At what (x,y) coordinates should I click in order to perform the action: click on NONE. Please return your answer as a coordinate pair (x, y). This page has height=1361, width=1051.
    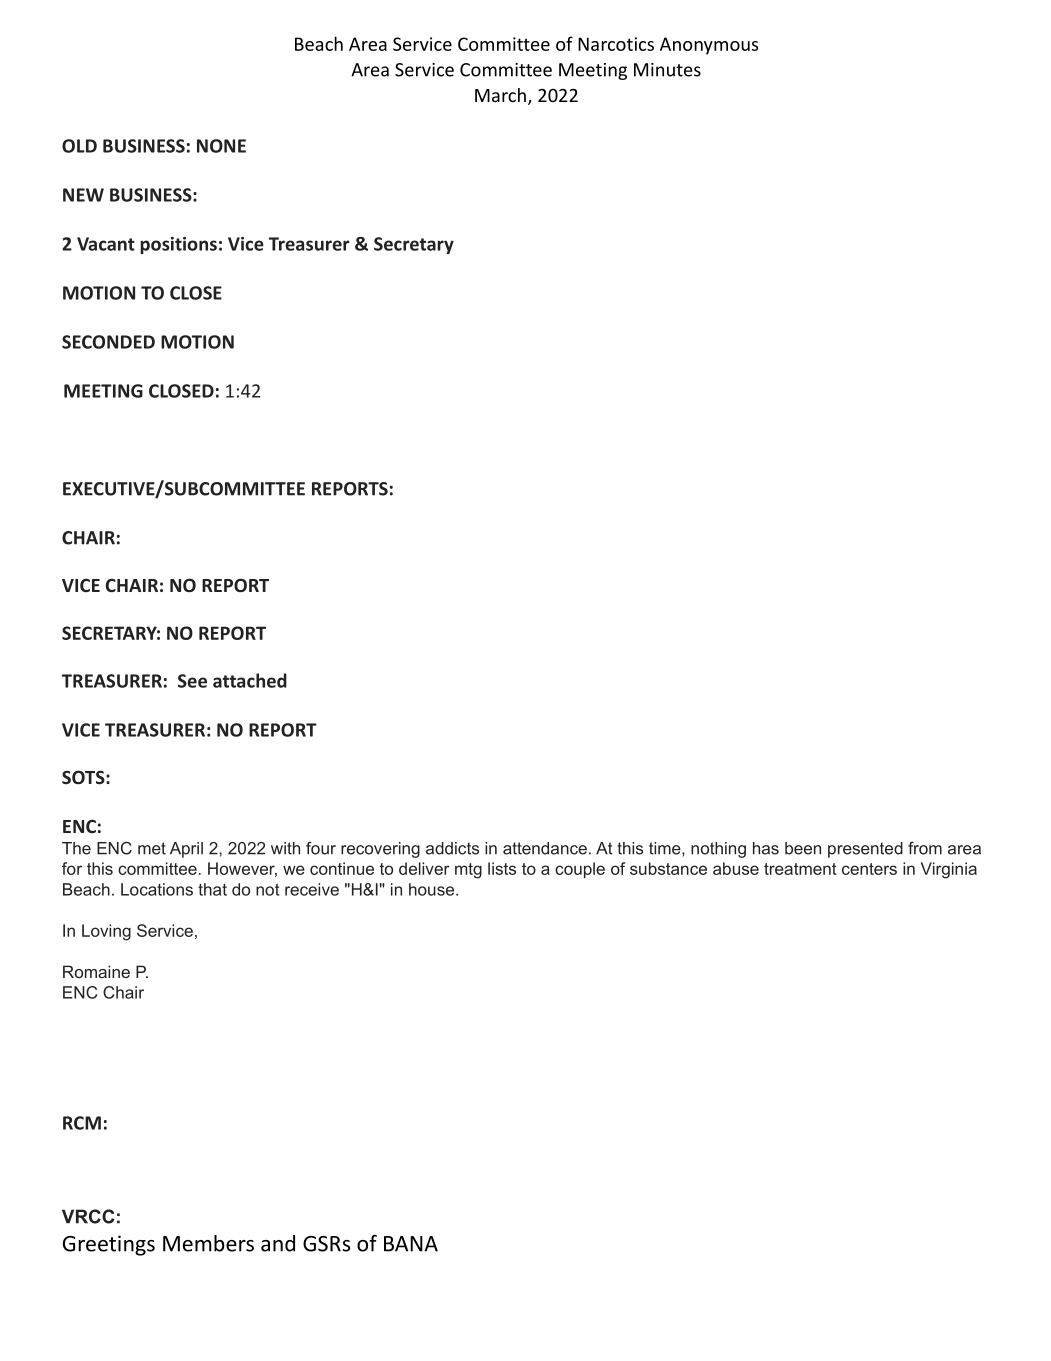
    Looking at the image, I should click on (221, 146).
